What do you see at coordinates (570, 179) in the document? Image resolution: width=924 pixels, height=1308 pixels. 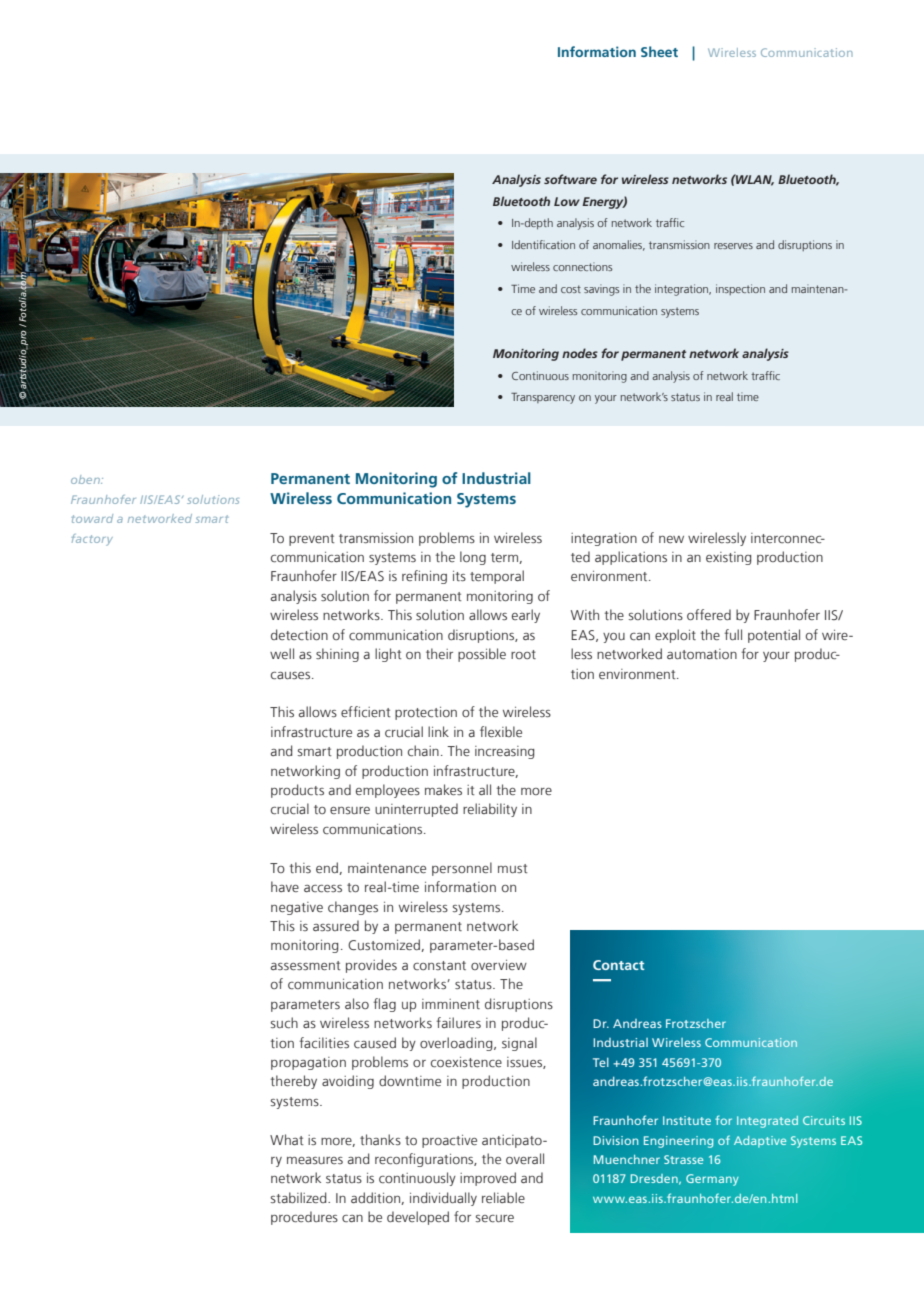 I see `software` at bounding box center [570, 179].
